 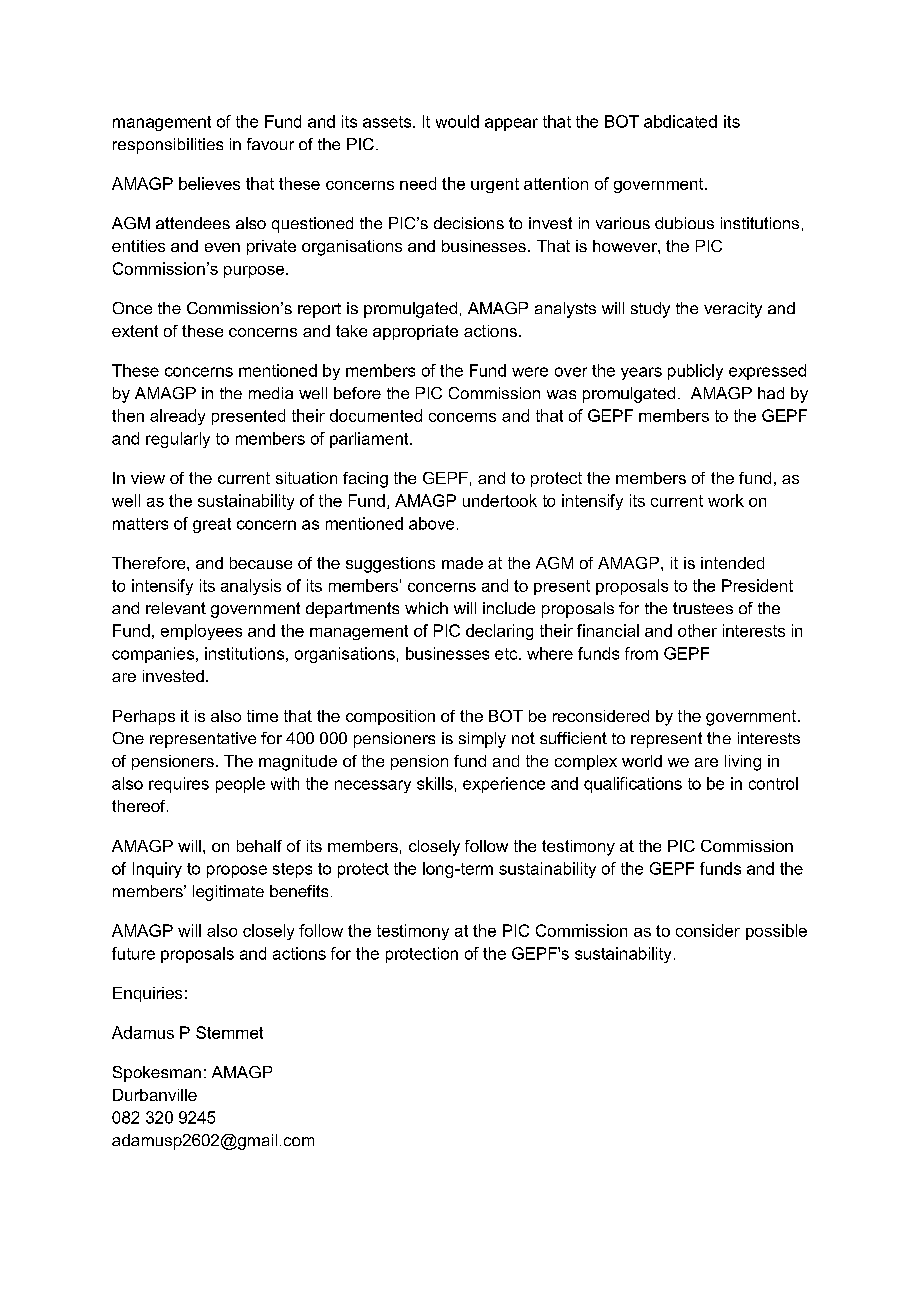 I want to click on qualifications, so click(x=633, y=785).
